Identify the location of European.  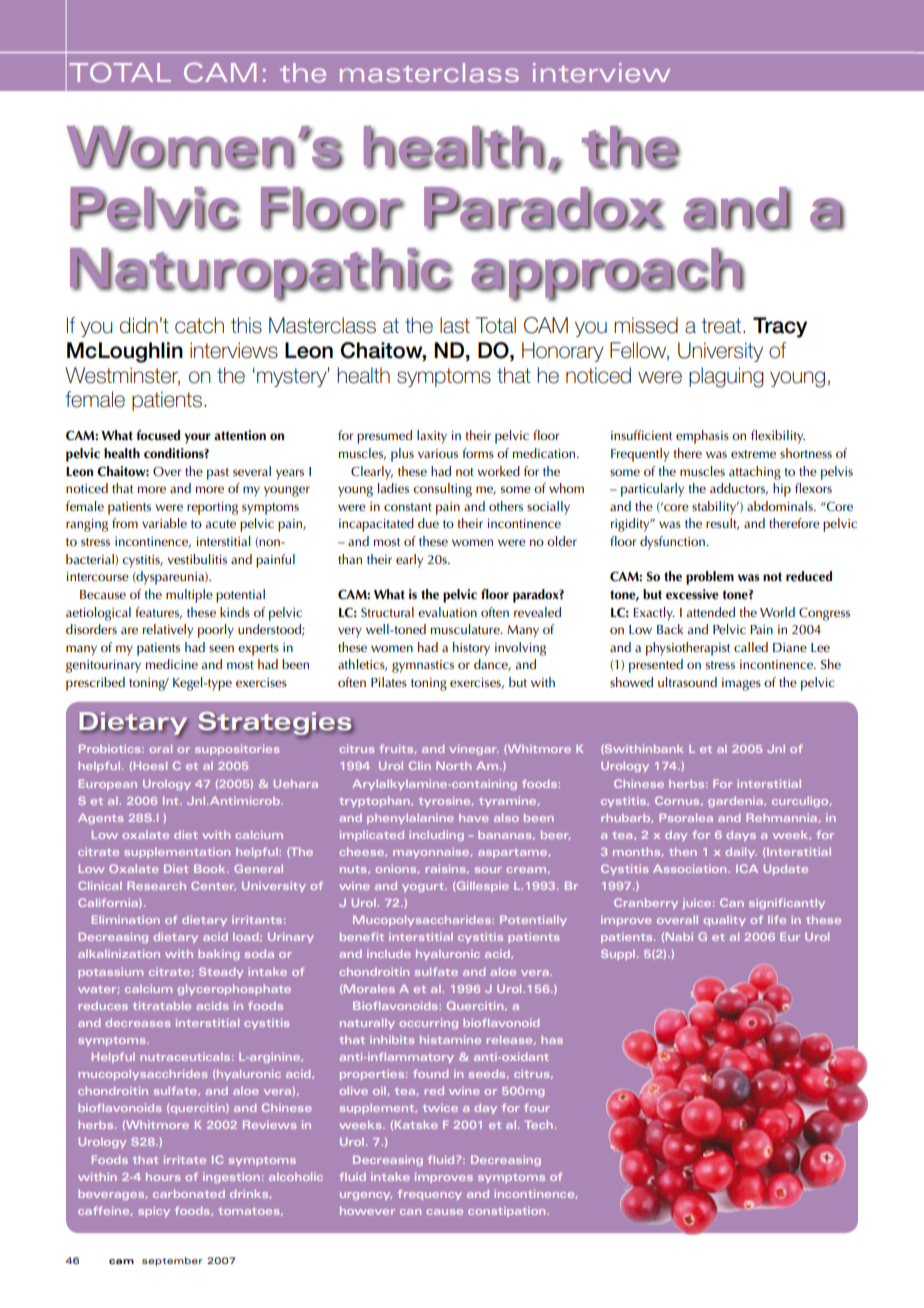
(108, 784).
